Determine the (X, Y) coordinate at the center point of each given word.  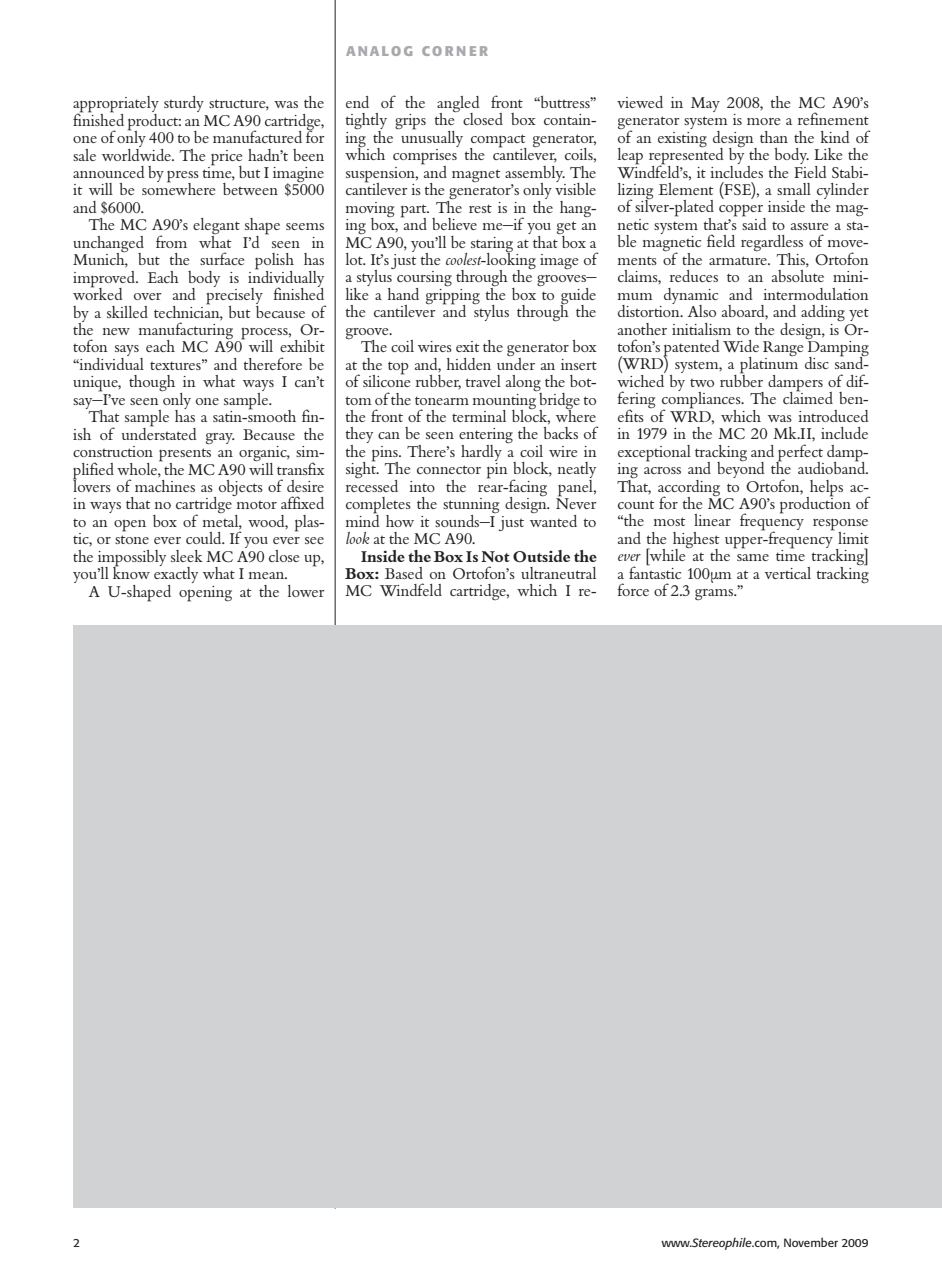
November (811, 1242)
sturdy (184, 104)
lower (306, 591)
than (774, 137)
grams (715, 594)
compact (498, 142)
